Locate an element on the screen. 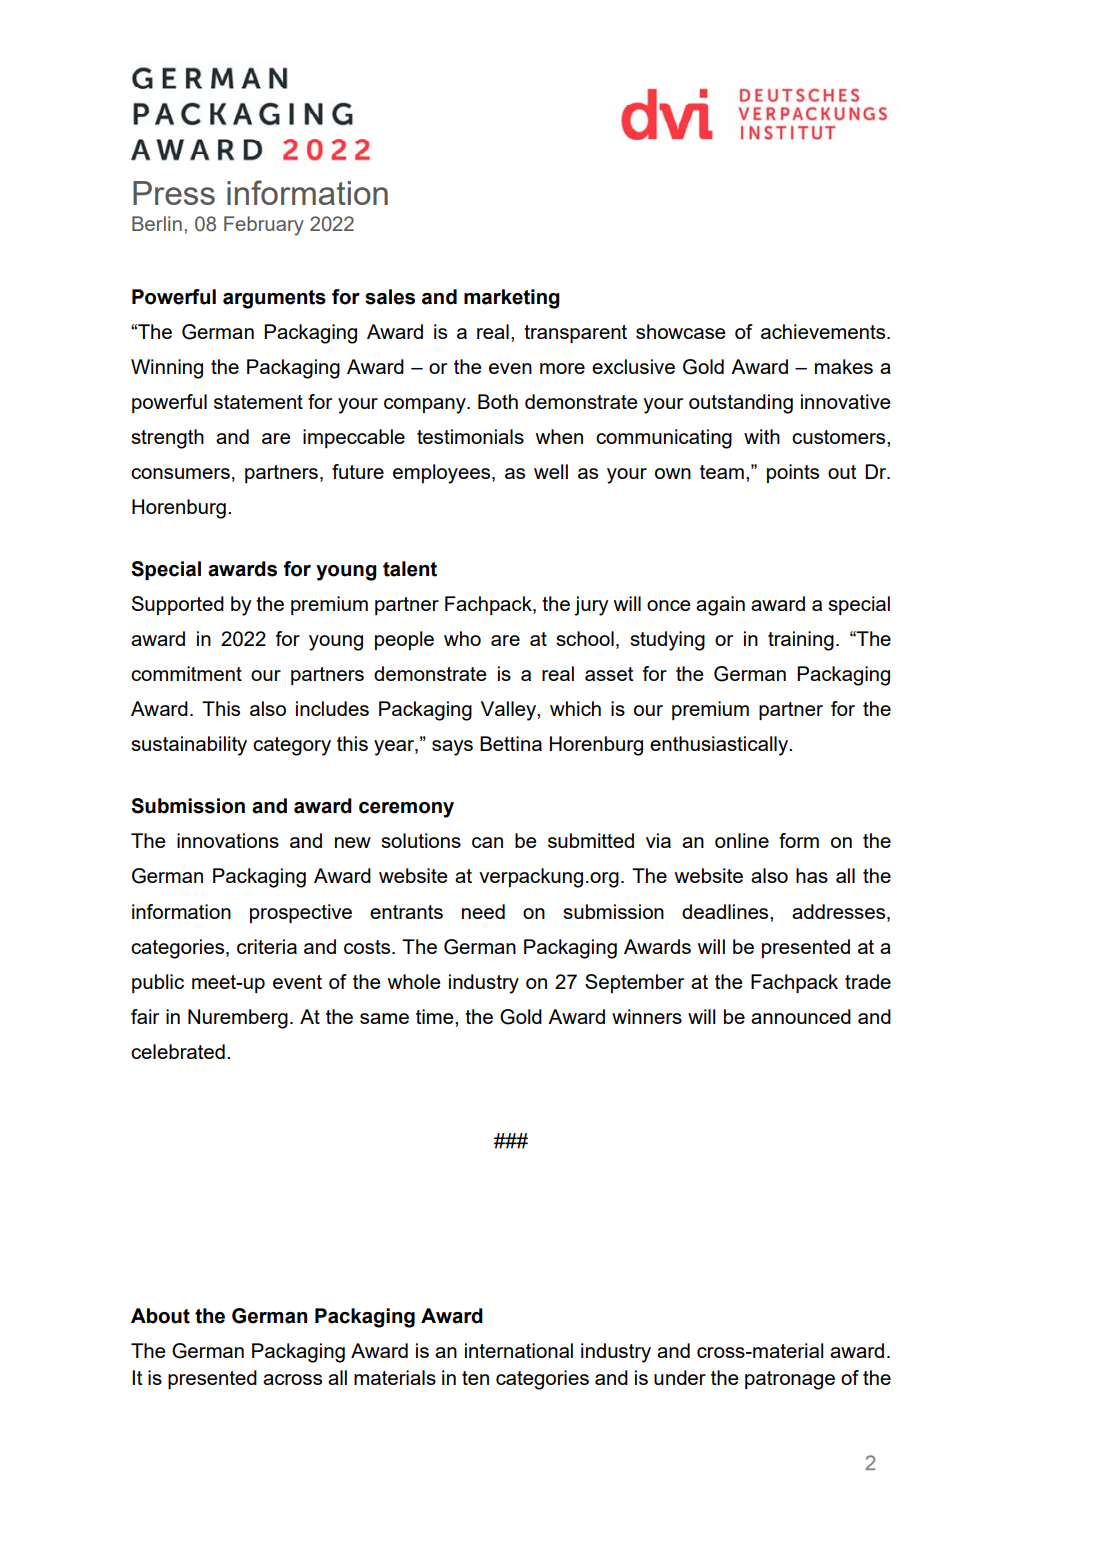  with is located at coordinates (762, 436).
